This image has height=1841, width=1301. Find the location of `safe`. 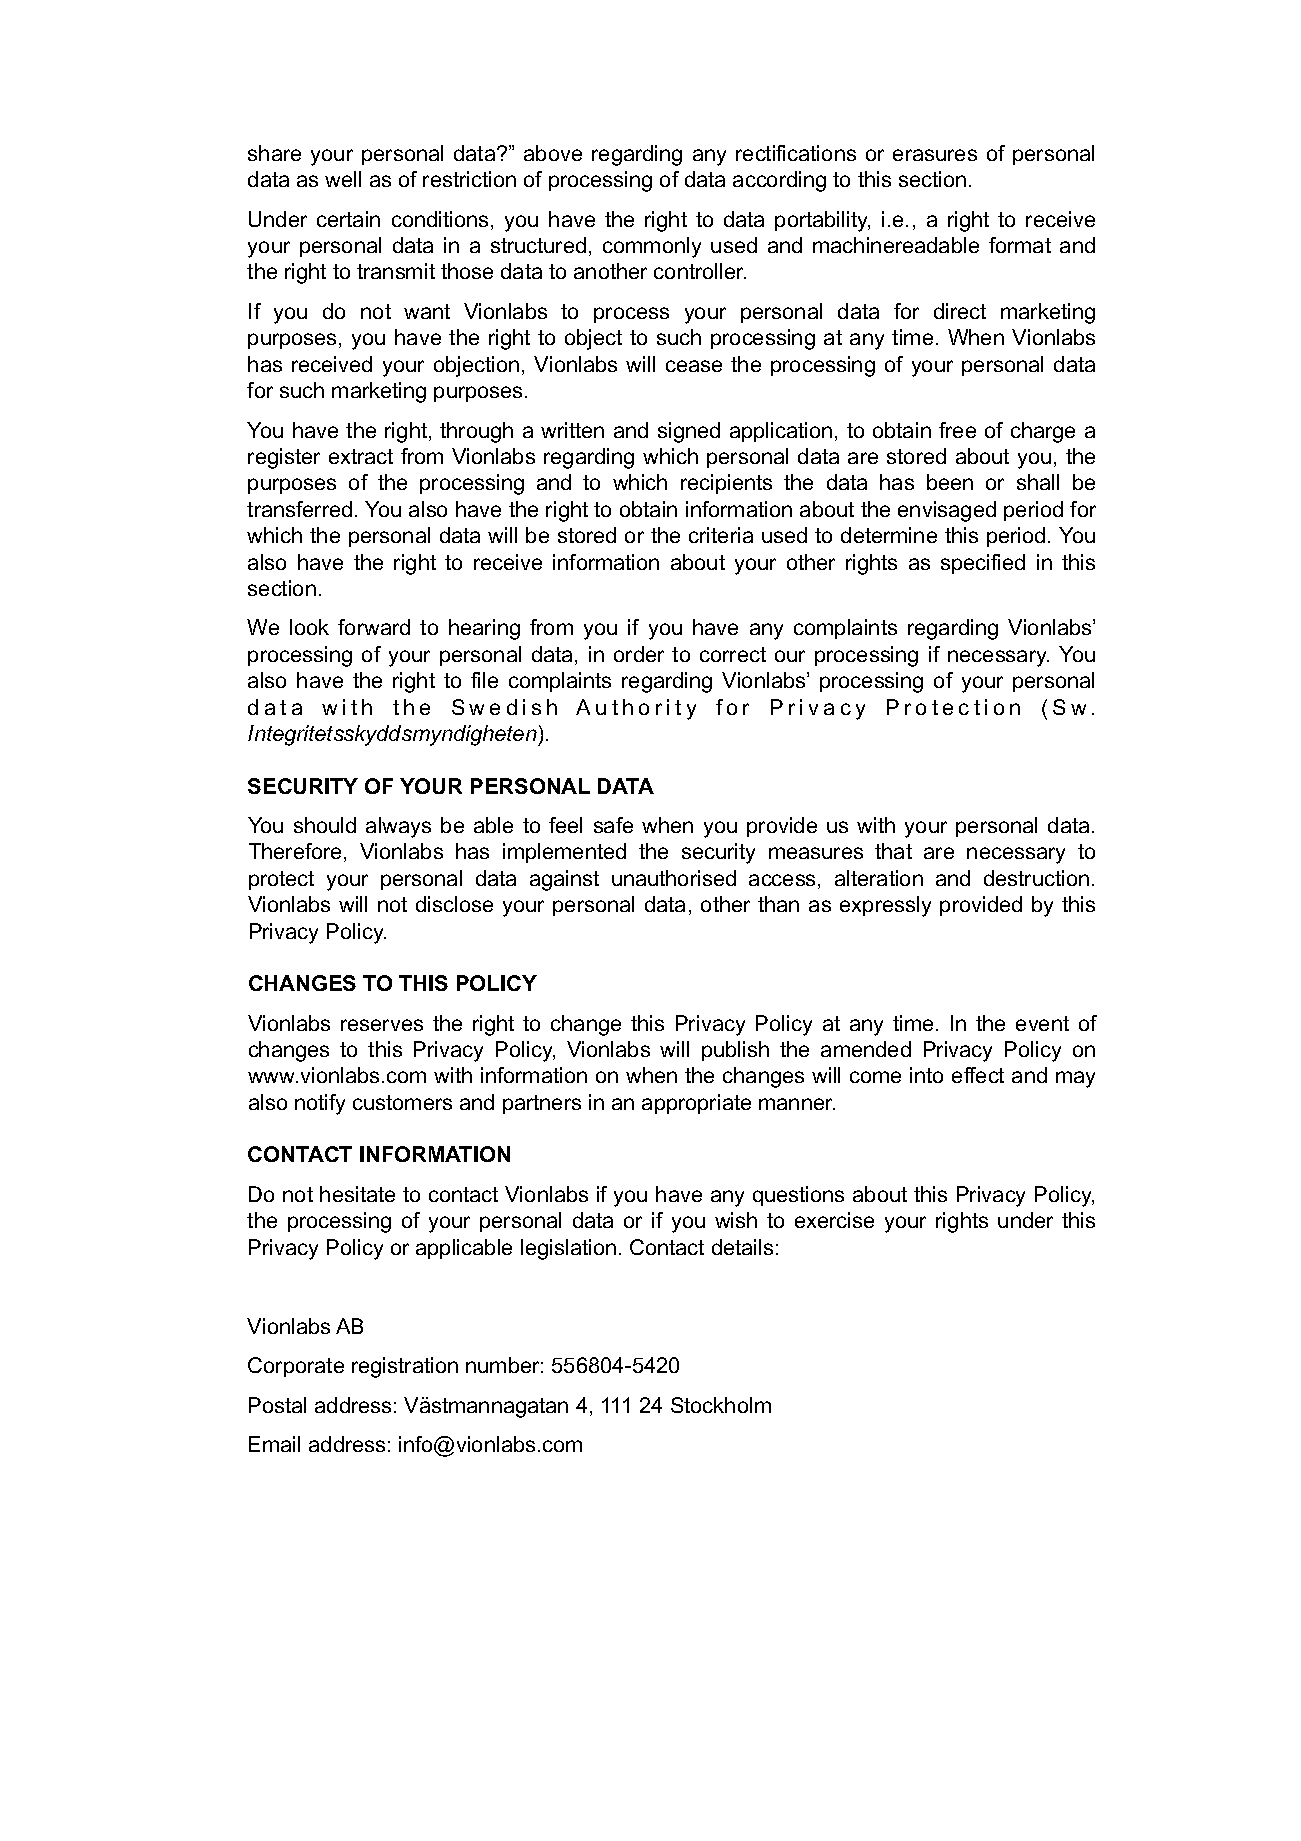

safe is located at coordinates (613, 825).
